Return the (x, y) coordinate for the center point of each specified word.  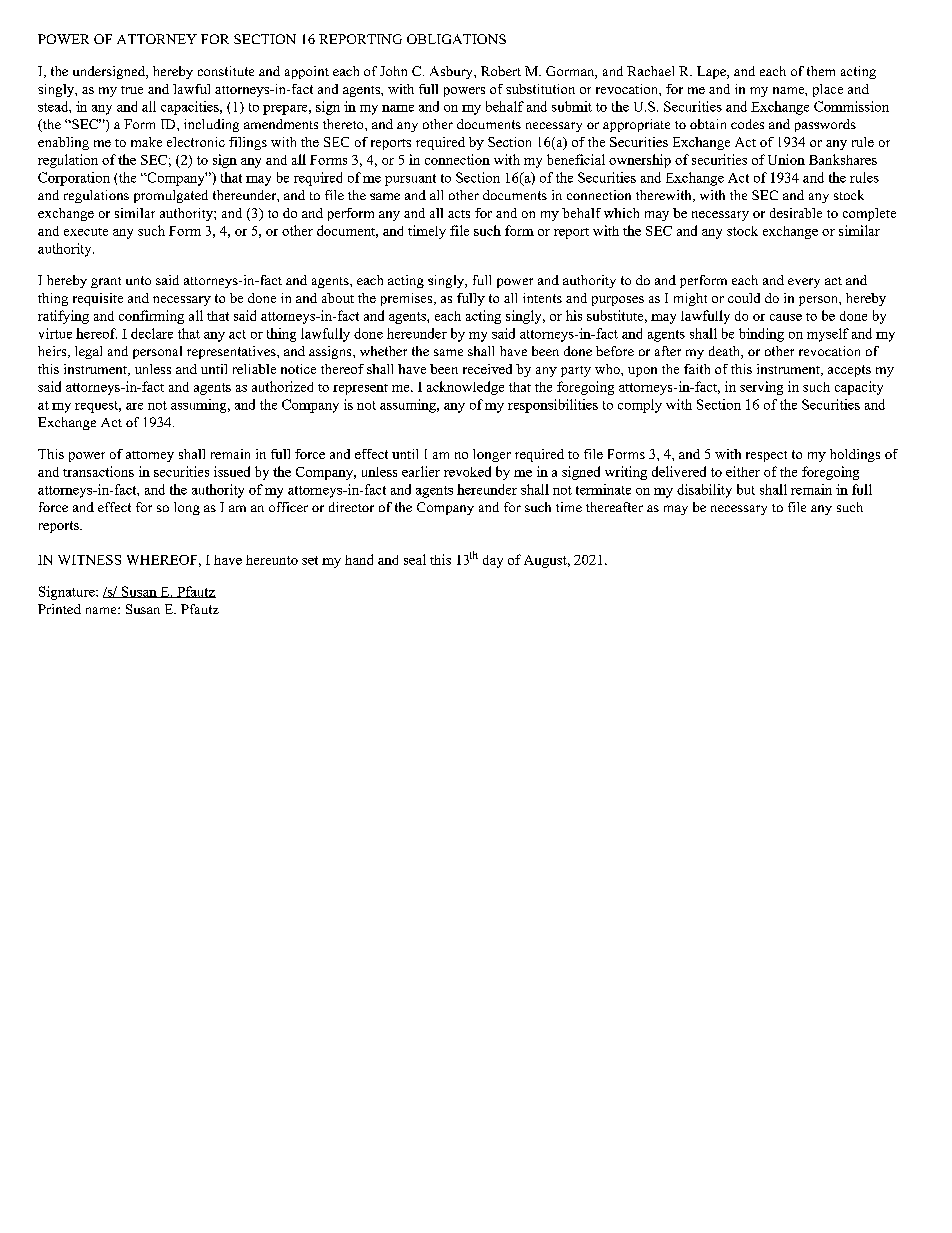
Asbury (452, 72)
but (746, 489)
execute (86, 232)
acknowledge (465, 388)
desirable (796, 213)
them (821, 71)
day (493, 561)
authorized (282, 386)
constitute (226, 71)
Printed (59, 609)
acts (459, 214)
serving (761, 388)
